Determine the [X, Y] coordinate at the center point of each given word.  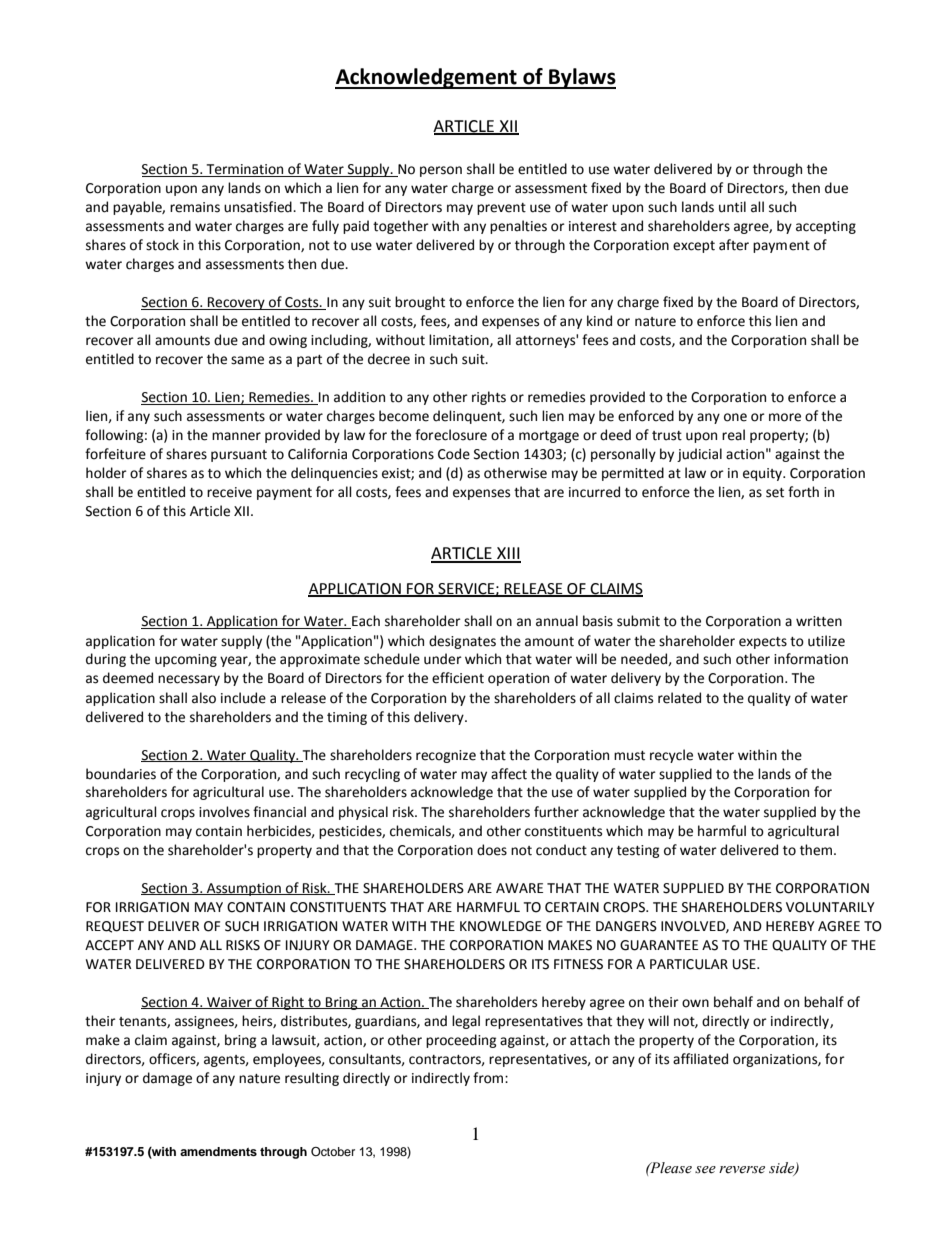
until [732, 207]
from [489, 1078]
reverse [742, 1170]
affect [509, 774]
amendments [218, 1151]
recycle [671, 756]
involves [224, 812]
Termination [245, 170]
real [733, 435]
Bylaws [581, 78]
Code [454, 454]
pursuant [239, 456]
